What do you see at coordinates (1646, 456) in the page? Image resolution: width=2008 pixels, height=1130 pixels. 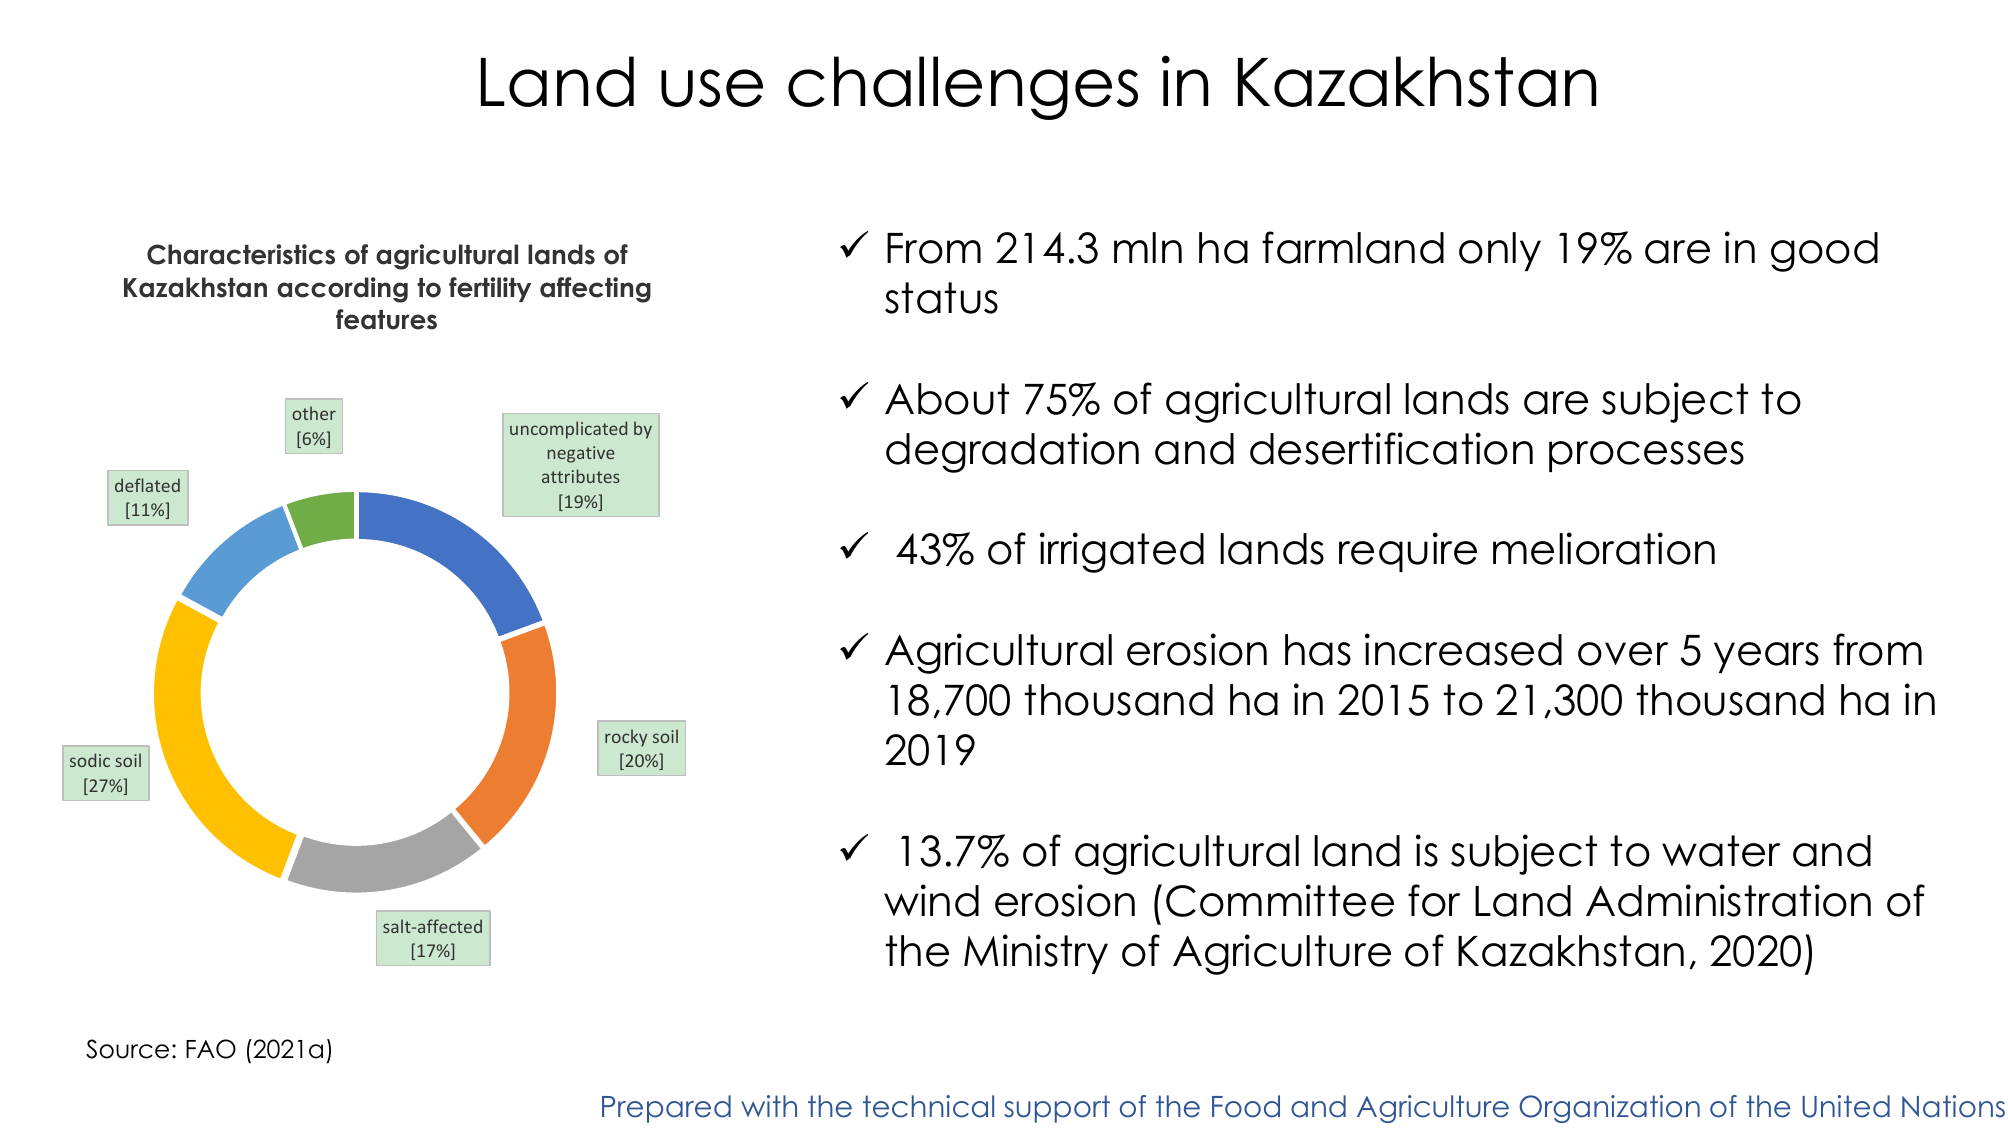 I see `processes` at bounding box center [1646, 456].
